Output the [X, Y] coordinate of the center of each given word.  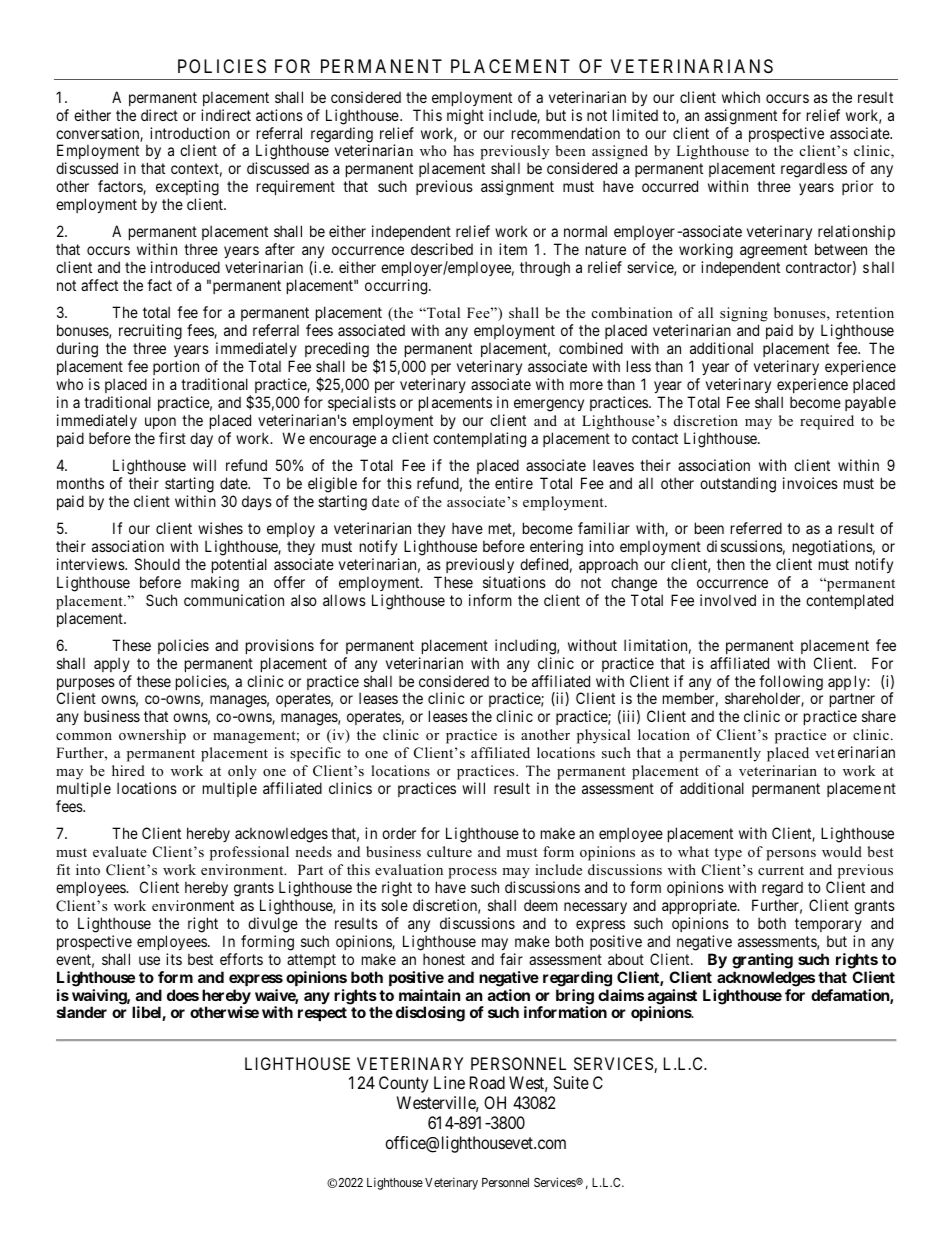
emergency [549, 405]
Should [157, 564]
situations [514, 582]
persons [791, 855]
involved [728, 600]
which [741, 97]
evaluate [120, 851]
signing [744, 316]
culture [449, 851]
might [465, 117]
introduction [190, 133]
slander [82, 1012]
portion [176, 367]
